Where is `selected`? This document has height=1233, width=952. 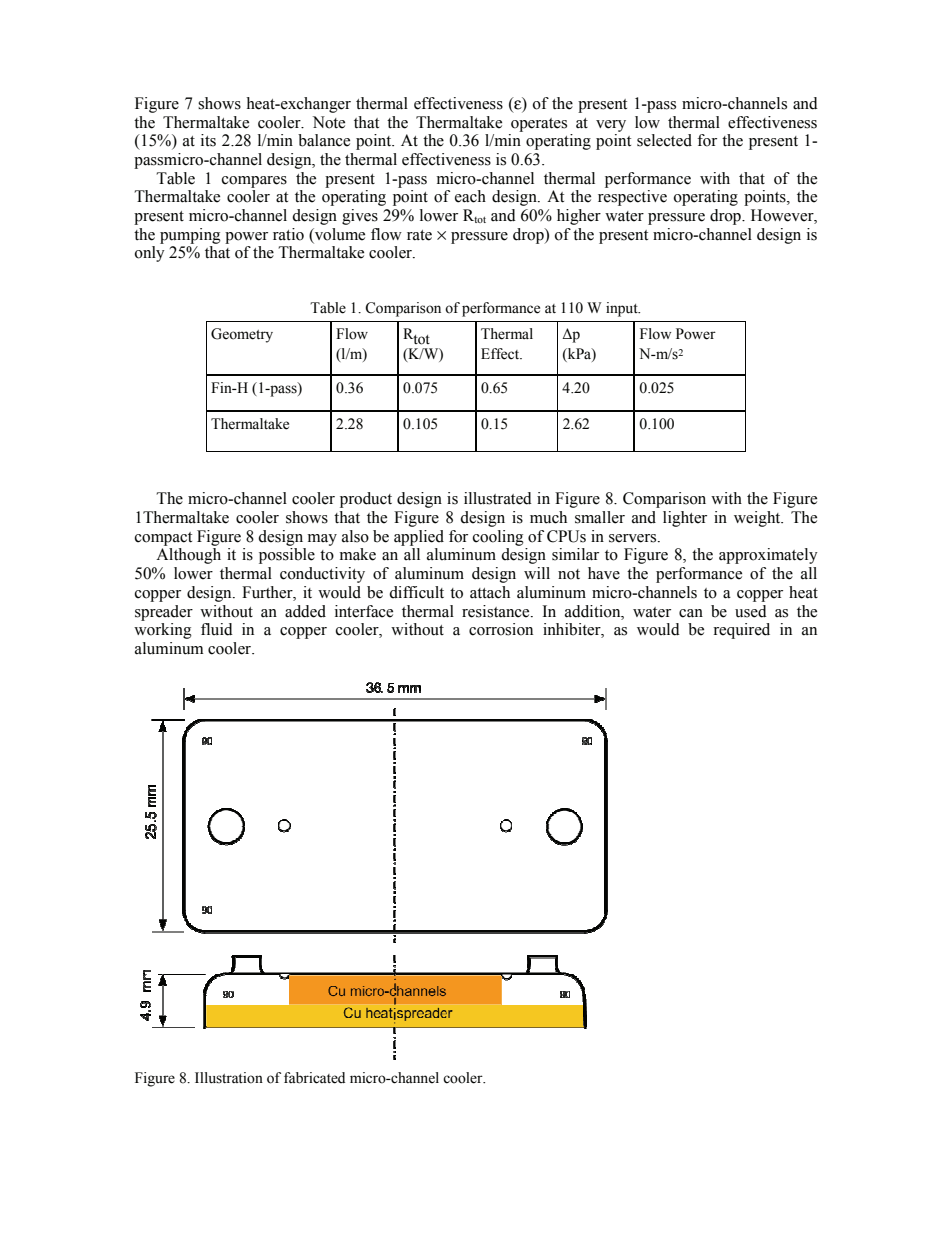
selected is located at coordinates (664, 140).
